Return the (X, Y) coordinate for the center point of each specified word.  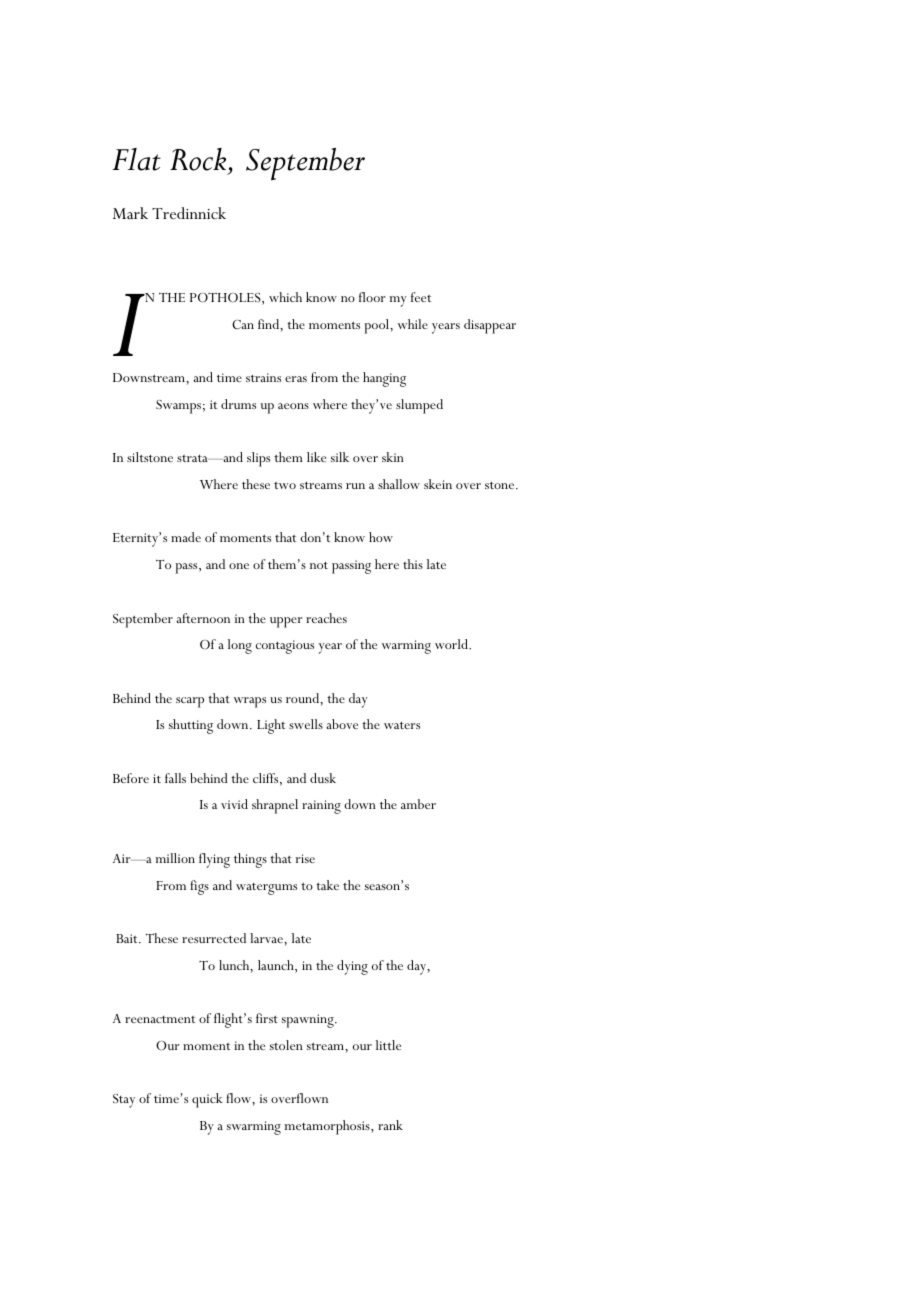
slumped (419, 406)
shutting (191, 726)
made (186, 537)
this (413, 564)
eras (296, 379)
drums (238, 404)
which (285, 297)
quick (207, 1100)
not (319, 565)
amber (418, 804)
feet (421, 297)
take (327, 885)
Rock (199, 161)
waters (402, 725)
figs (199, 887)
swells (306, 724)
